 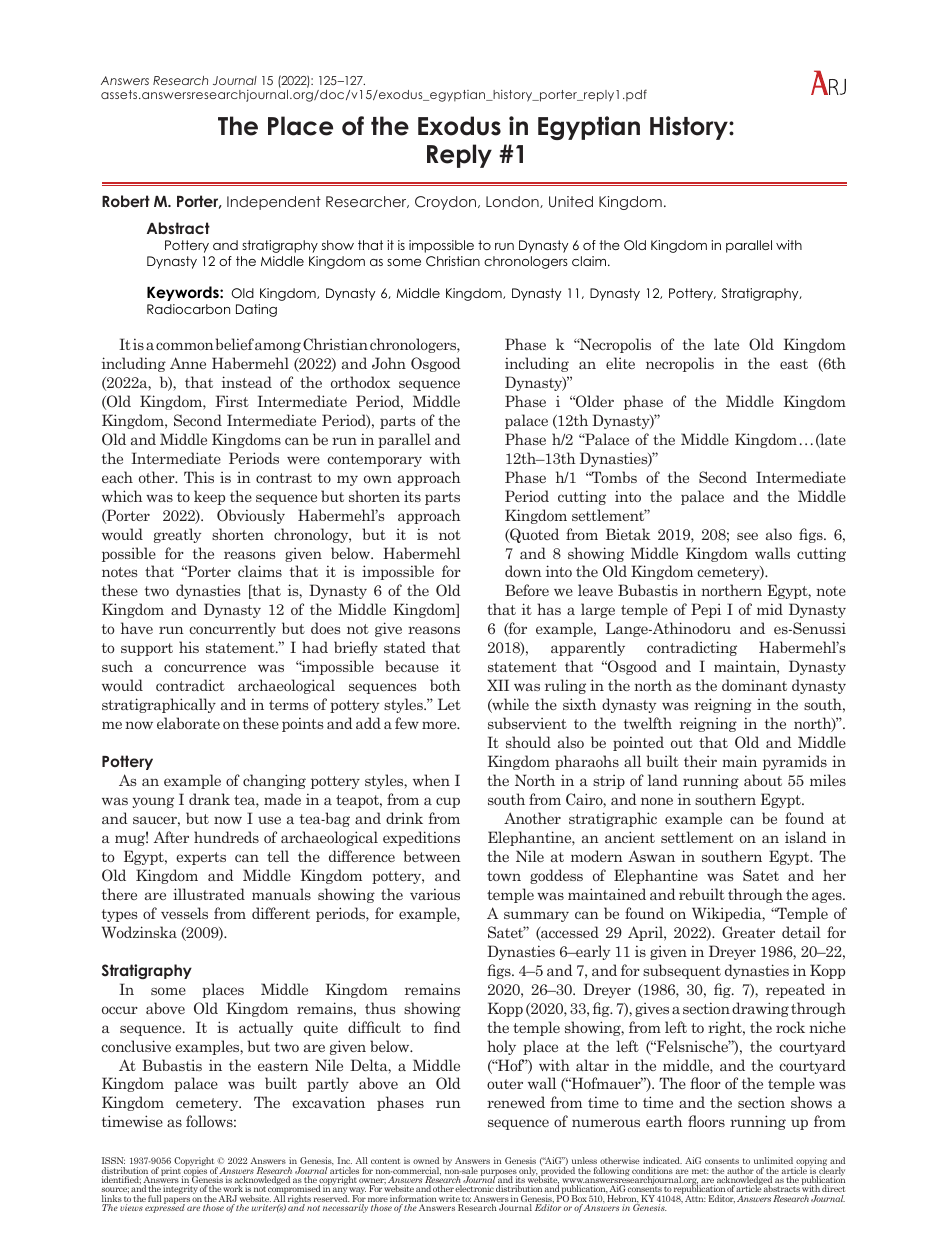 What do you see at coordinates (188, 723) in the document?
I see `elaborate` at bounding box center [188, 723].
